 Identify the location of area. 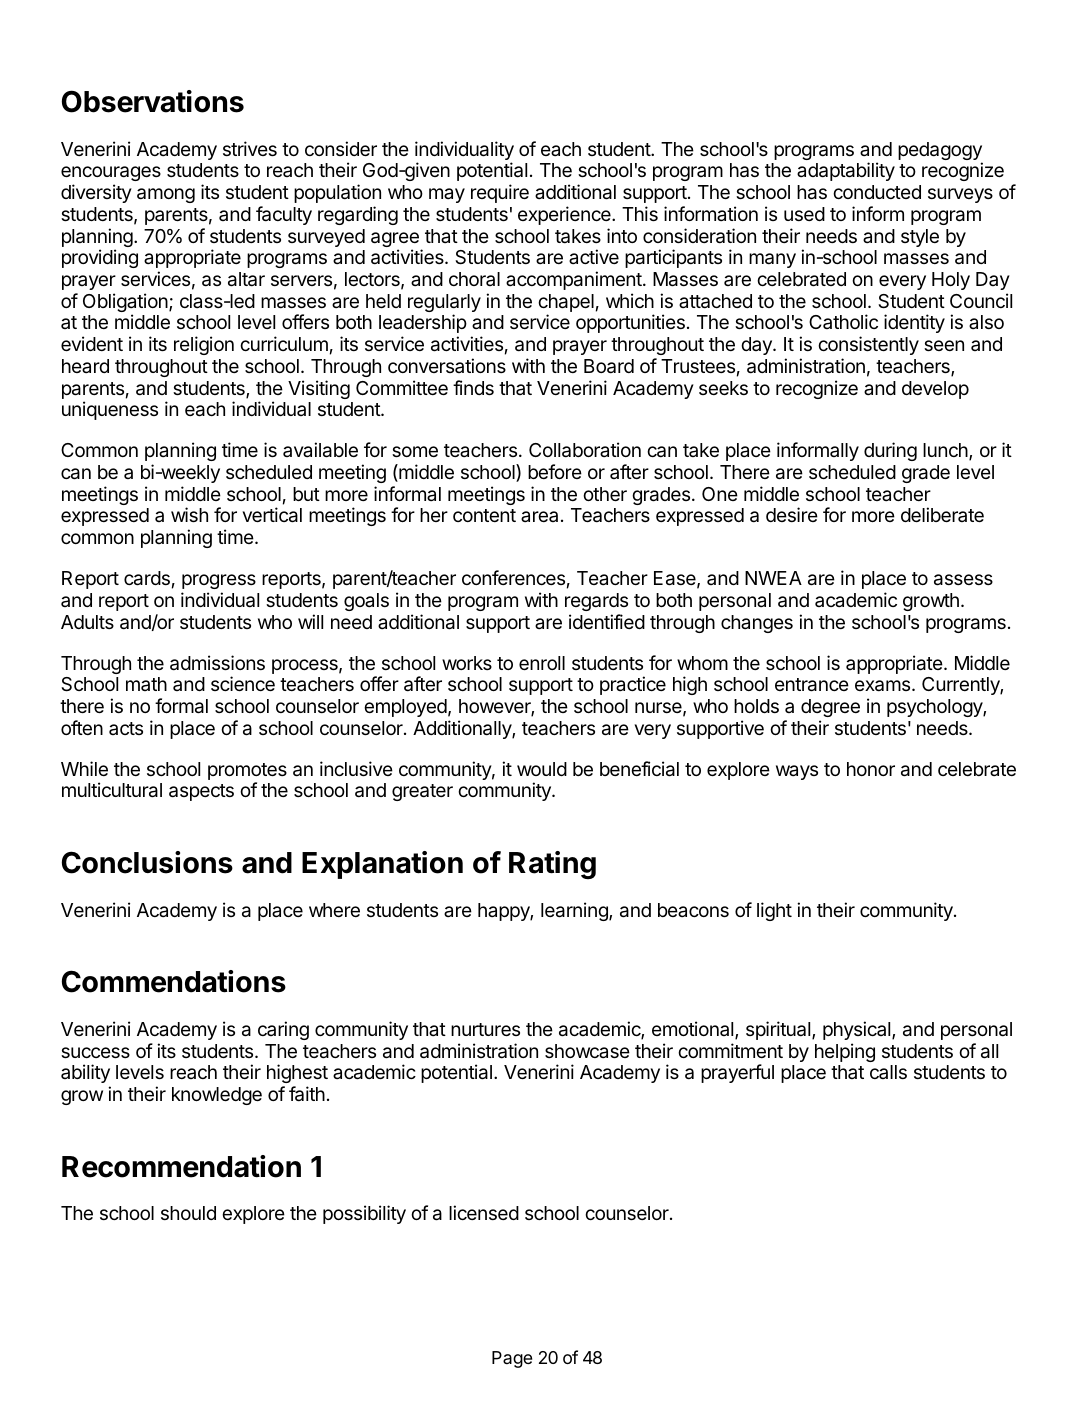
(539, 516).
